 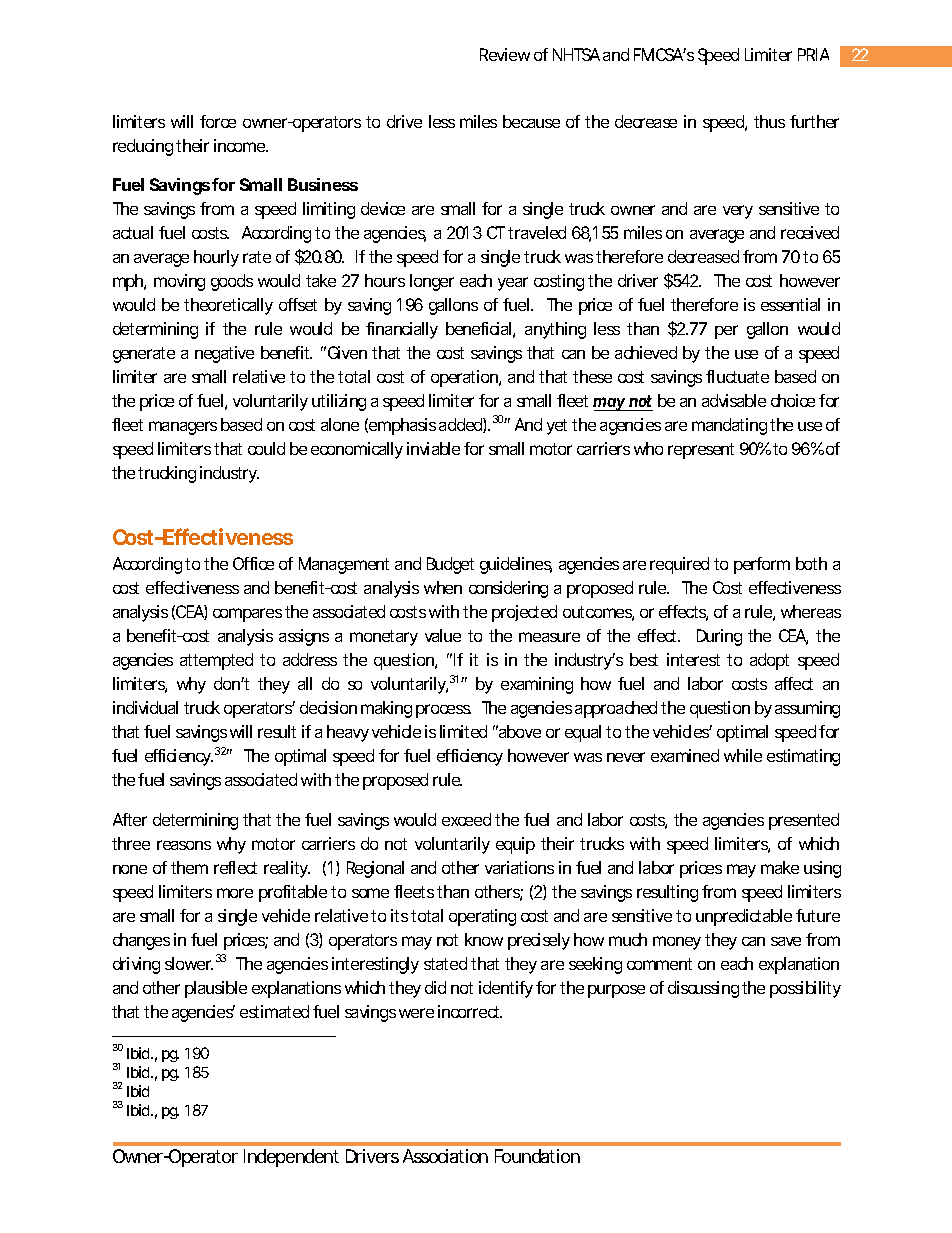 What do you see at coordinates (508, 589) in the page?
I see `considering` at bounding box center [508, 589].
